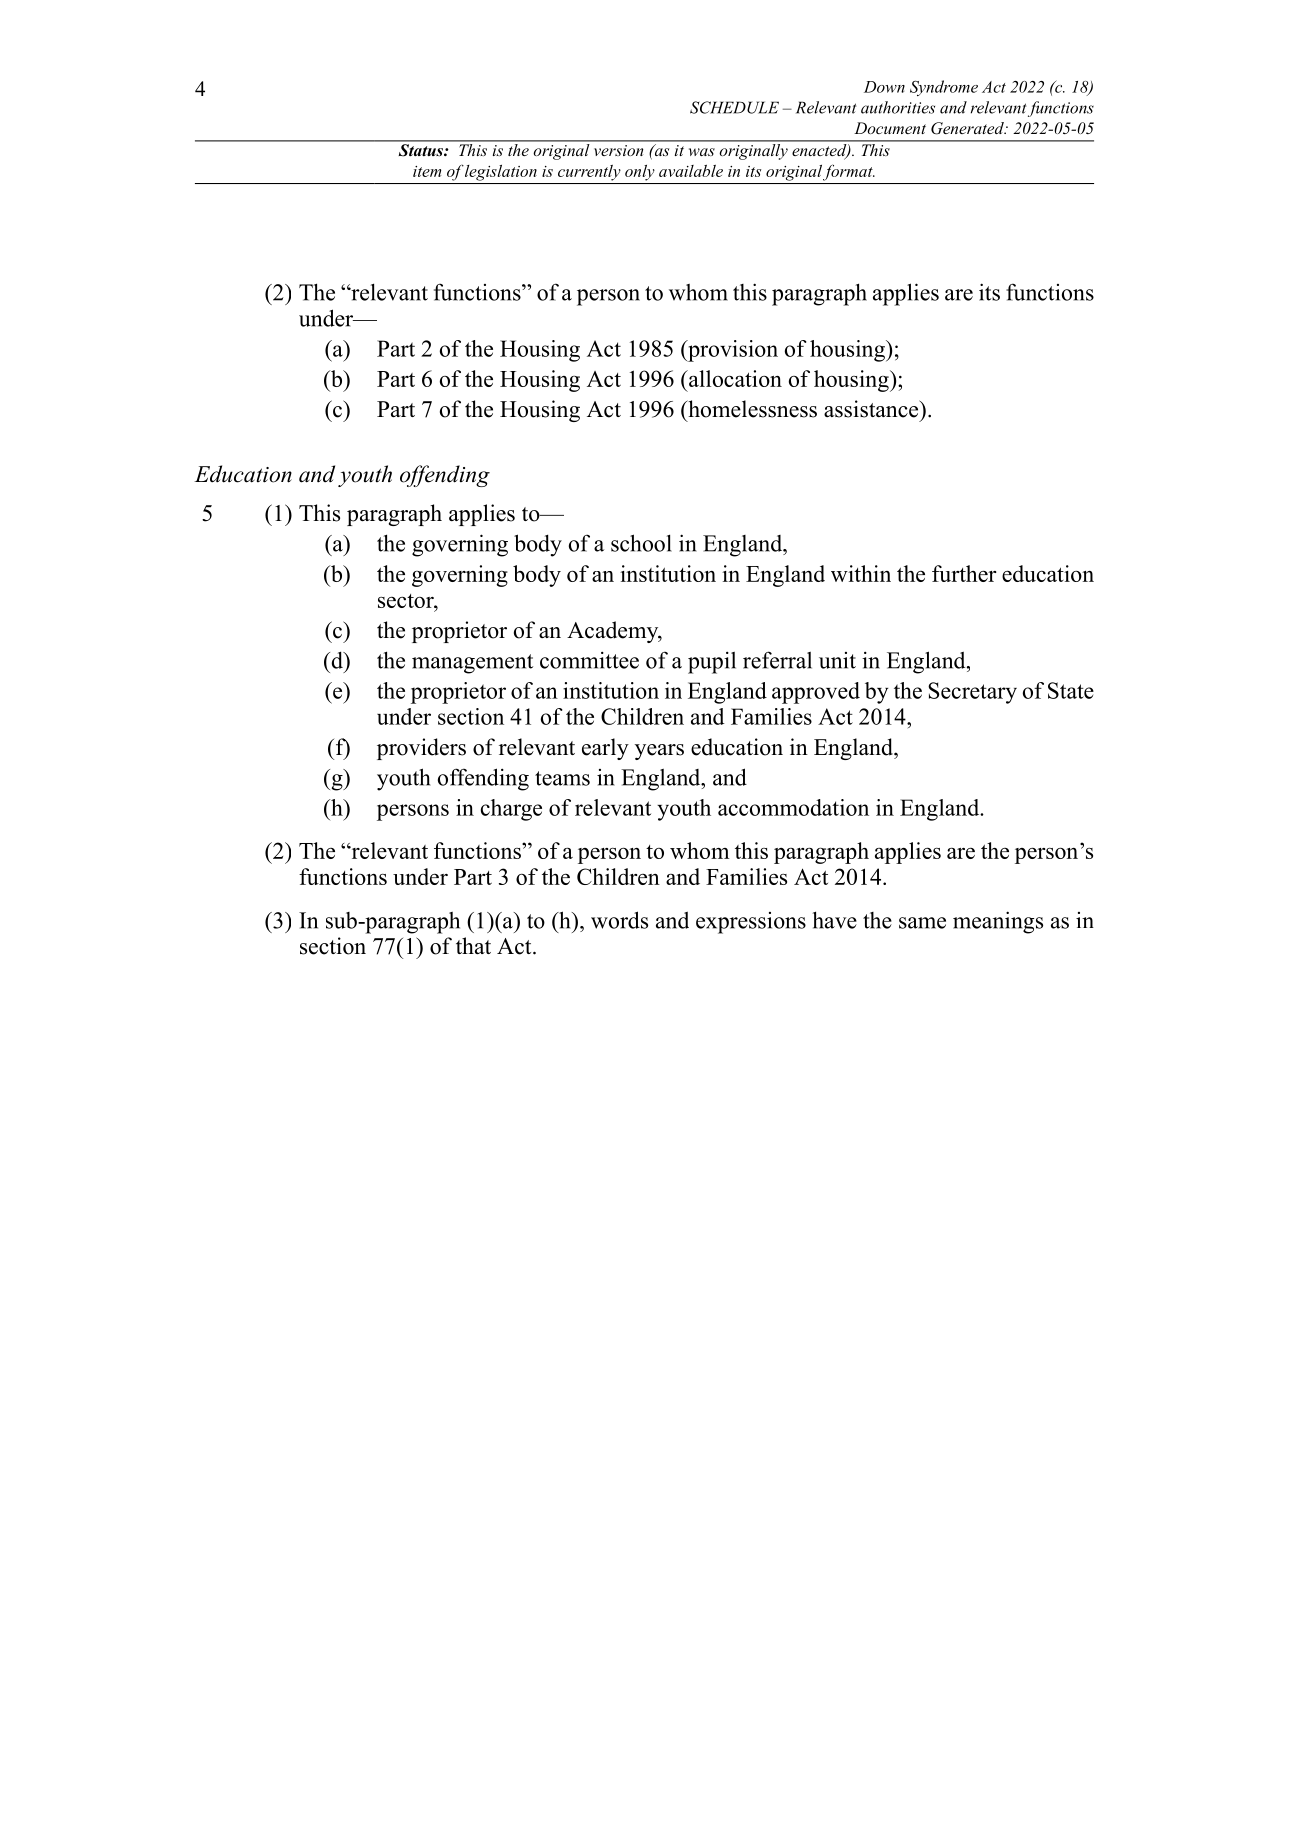 This page has width=1289, height=1823. Describe the element at coordinates (501, 173) in the page. I see `legislation` at that location.
